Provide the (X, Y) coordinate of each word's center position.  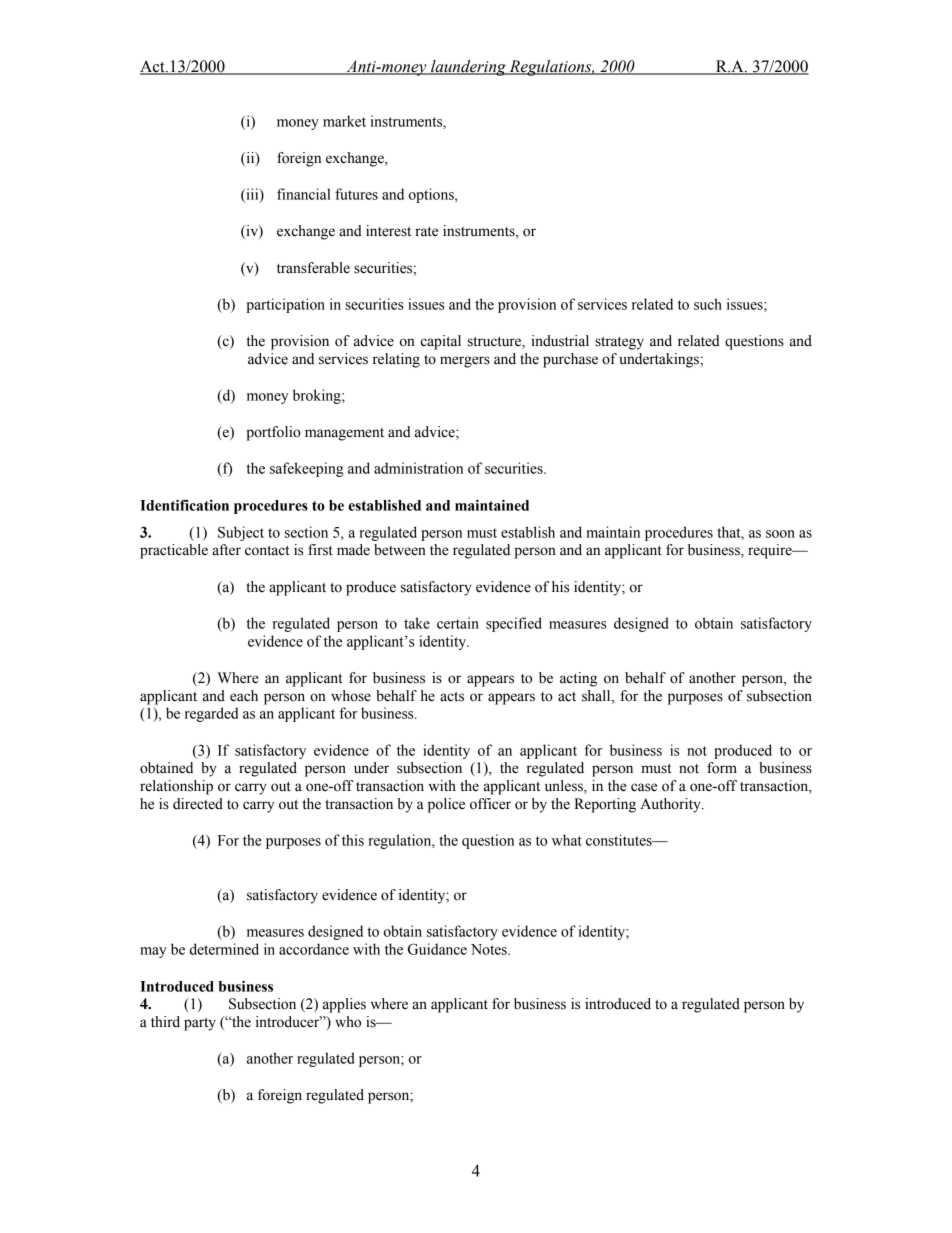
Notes (490, 949)
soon (780, 534)
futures (356, 194)
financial (304, 194)
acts (452, 697)
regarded (211, 714)
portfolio (273, 433)
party (200, 1024)
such (708, 304)
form (722, 768)
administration (418, 468)
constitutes (620, 840)
